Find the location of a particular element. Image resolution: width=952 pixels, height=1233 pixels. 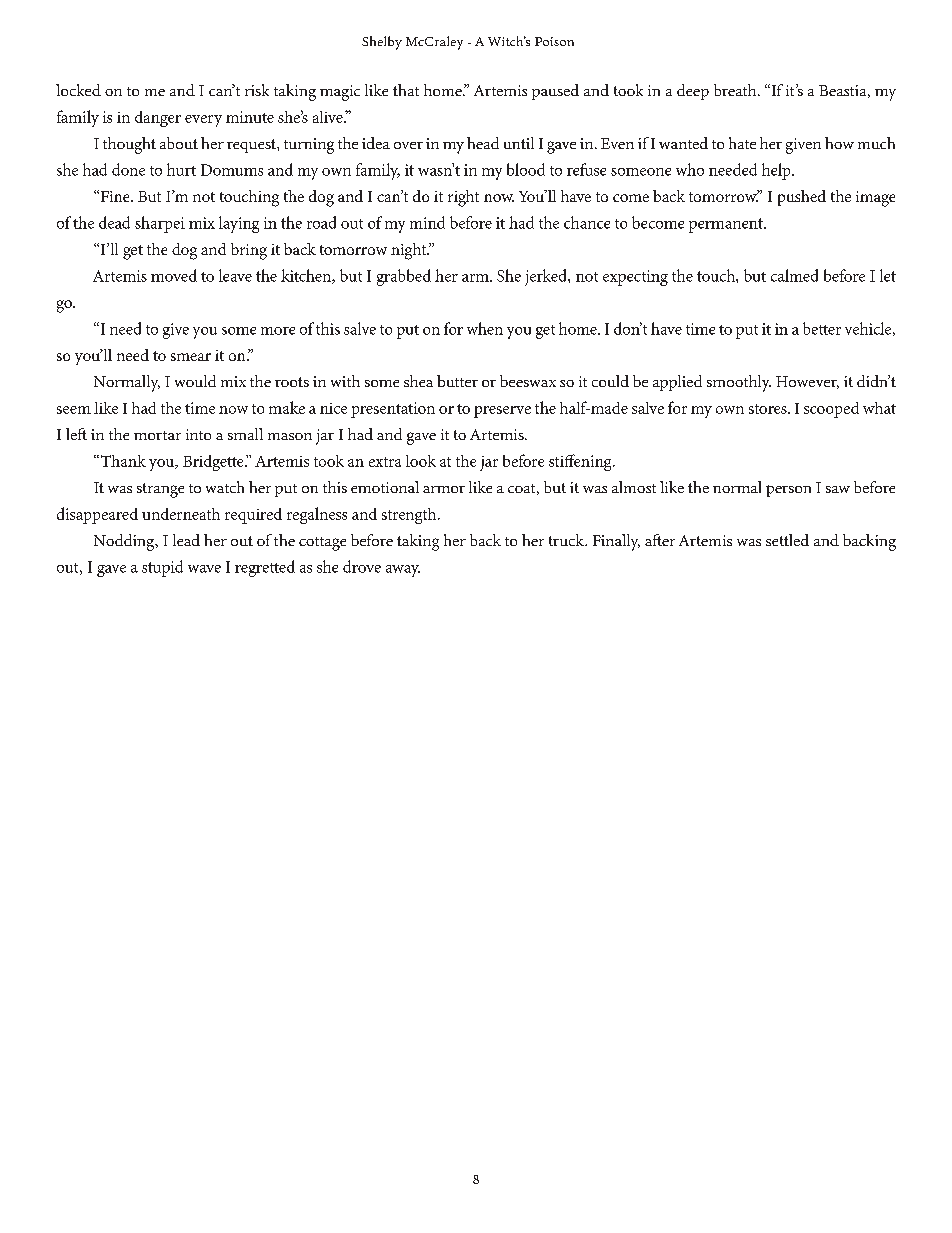

away is located at coordinates (403, 571).
